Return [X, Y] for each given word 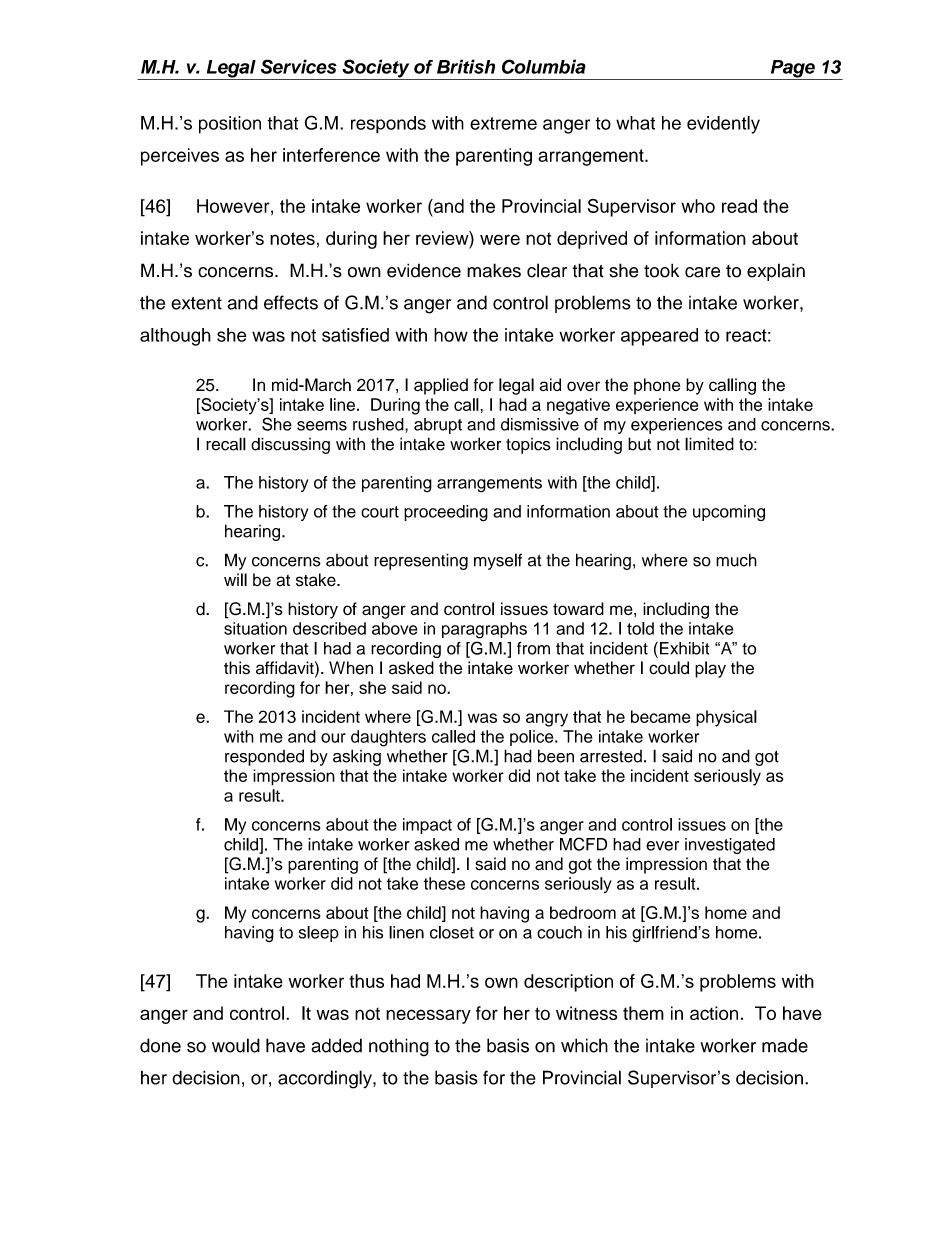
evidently [723, 125]
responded [264, 757]
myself [498, 561]
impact [427, 826]
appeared [659, 337]
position [230, 125]
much [736, 560]
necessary [428, 1016]
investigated [730, 846]
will [235, 579]
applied [441, 386]
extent [196, 303]
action [714, 1013]
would [236, 1045]
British [466, 66]
